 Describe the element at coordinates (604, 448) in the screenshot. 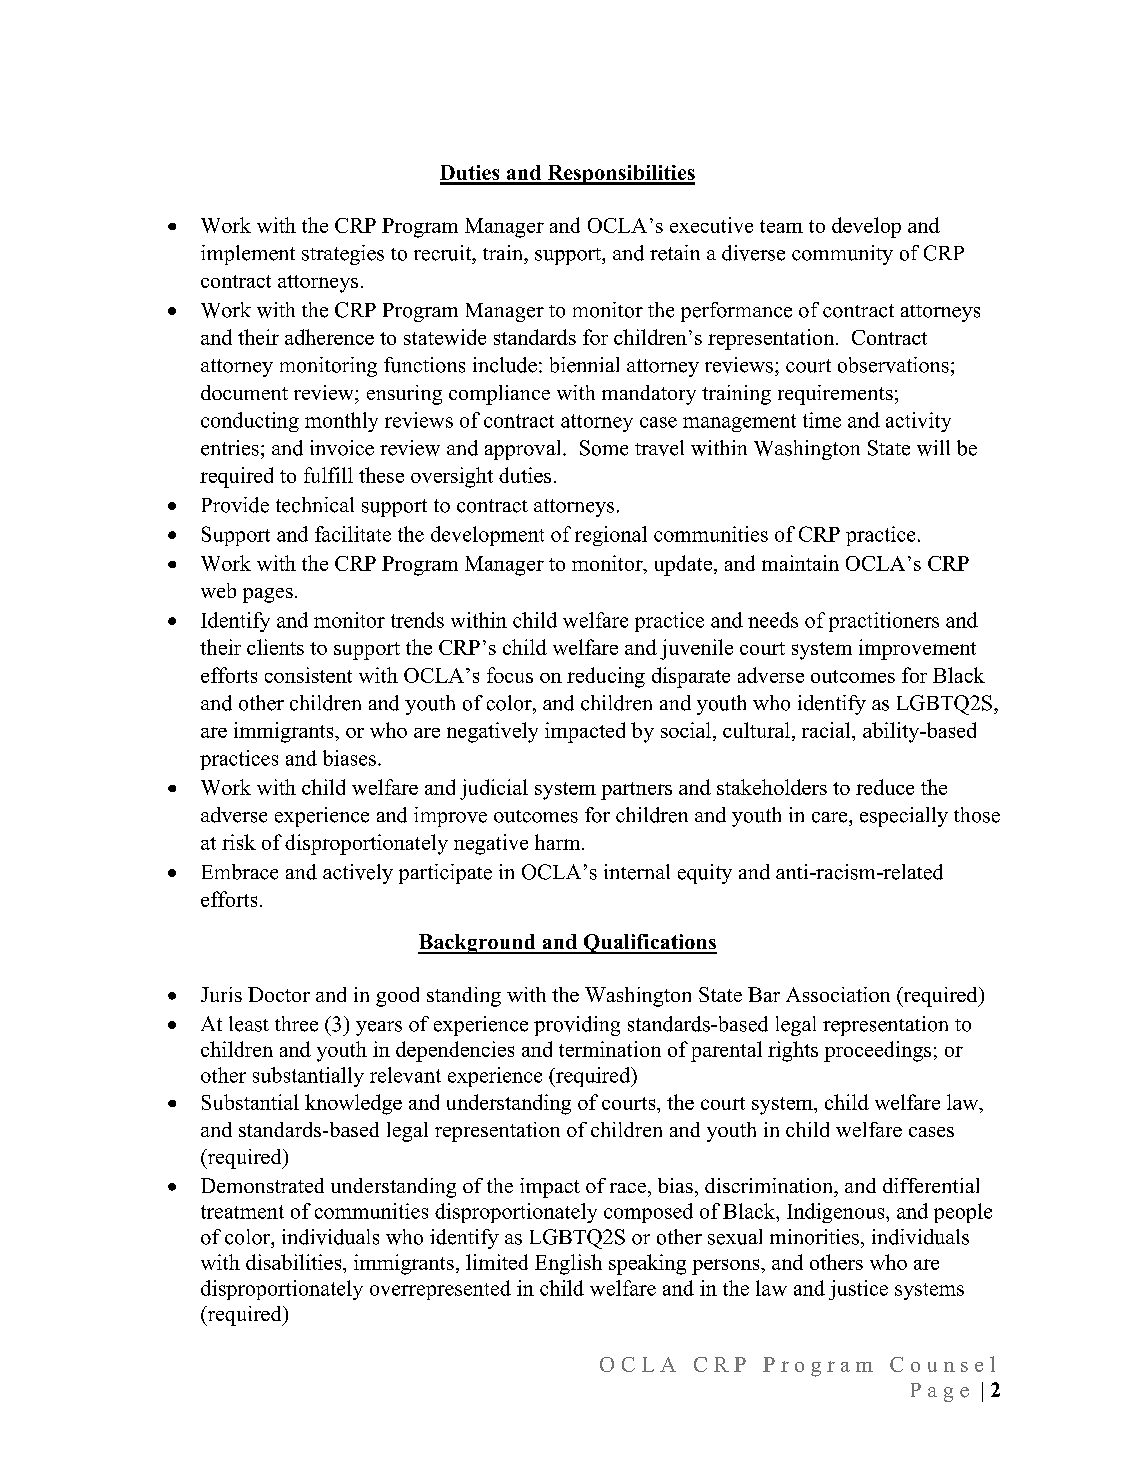

I see `Some` at that location.
